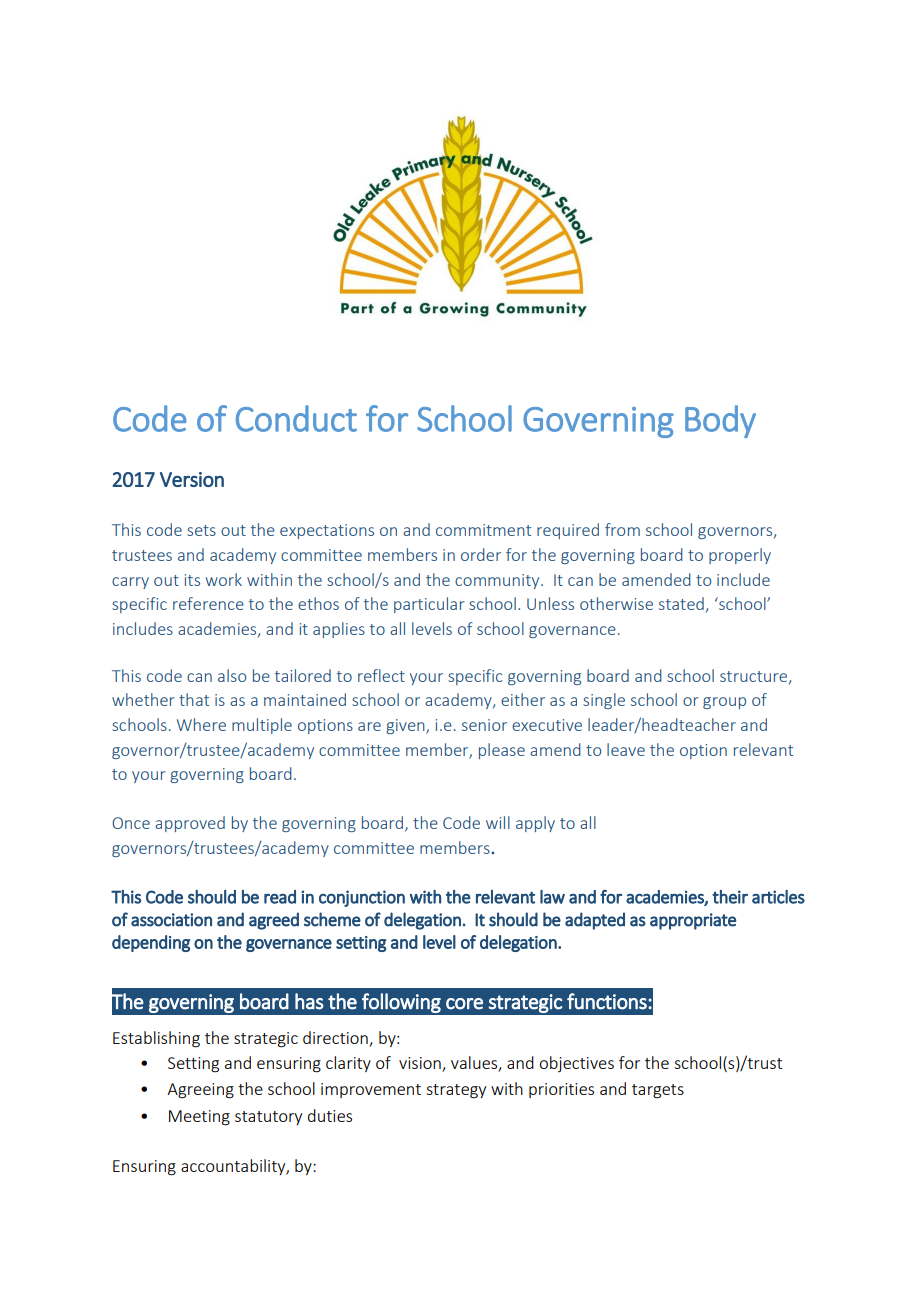 The width and height of the screenshot is (924, 1308). I want to click on Agreeing, so click(200, 1091).
